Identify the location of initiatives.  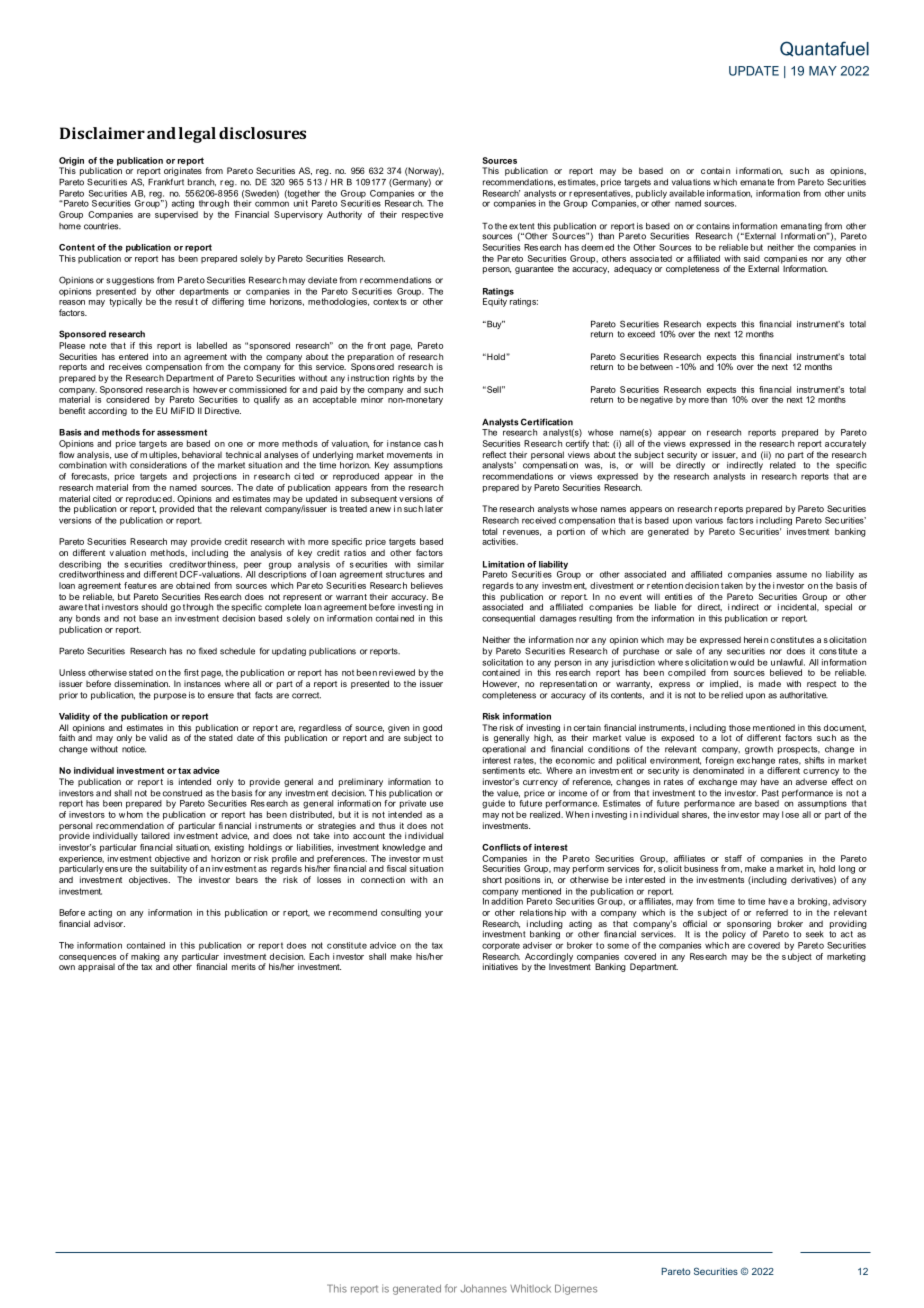
(500, 966).
